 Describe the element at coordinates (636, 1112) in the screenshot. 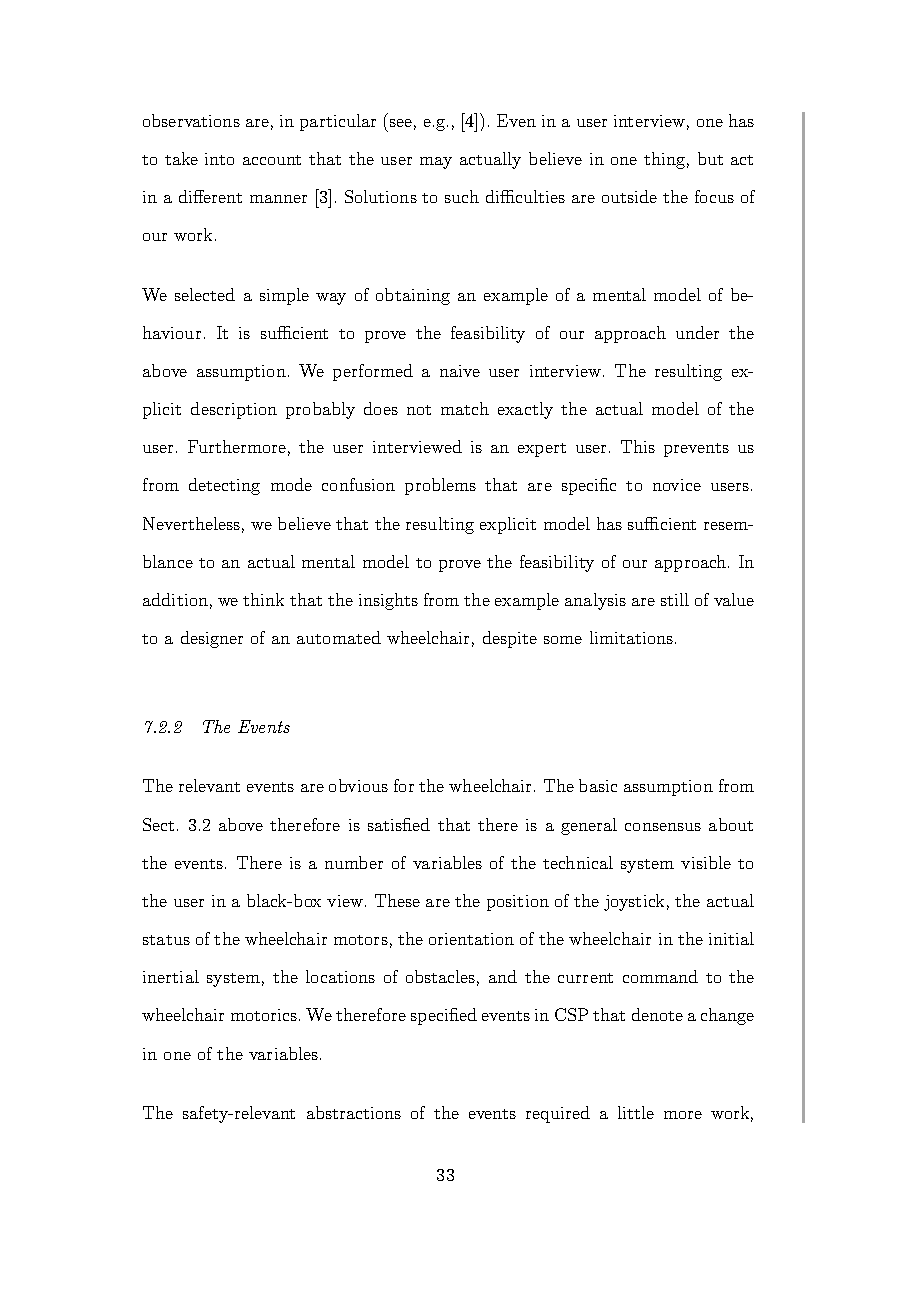

I see `little` at that location.
